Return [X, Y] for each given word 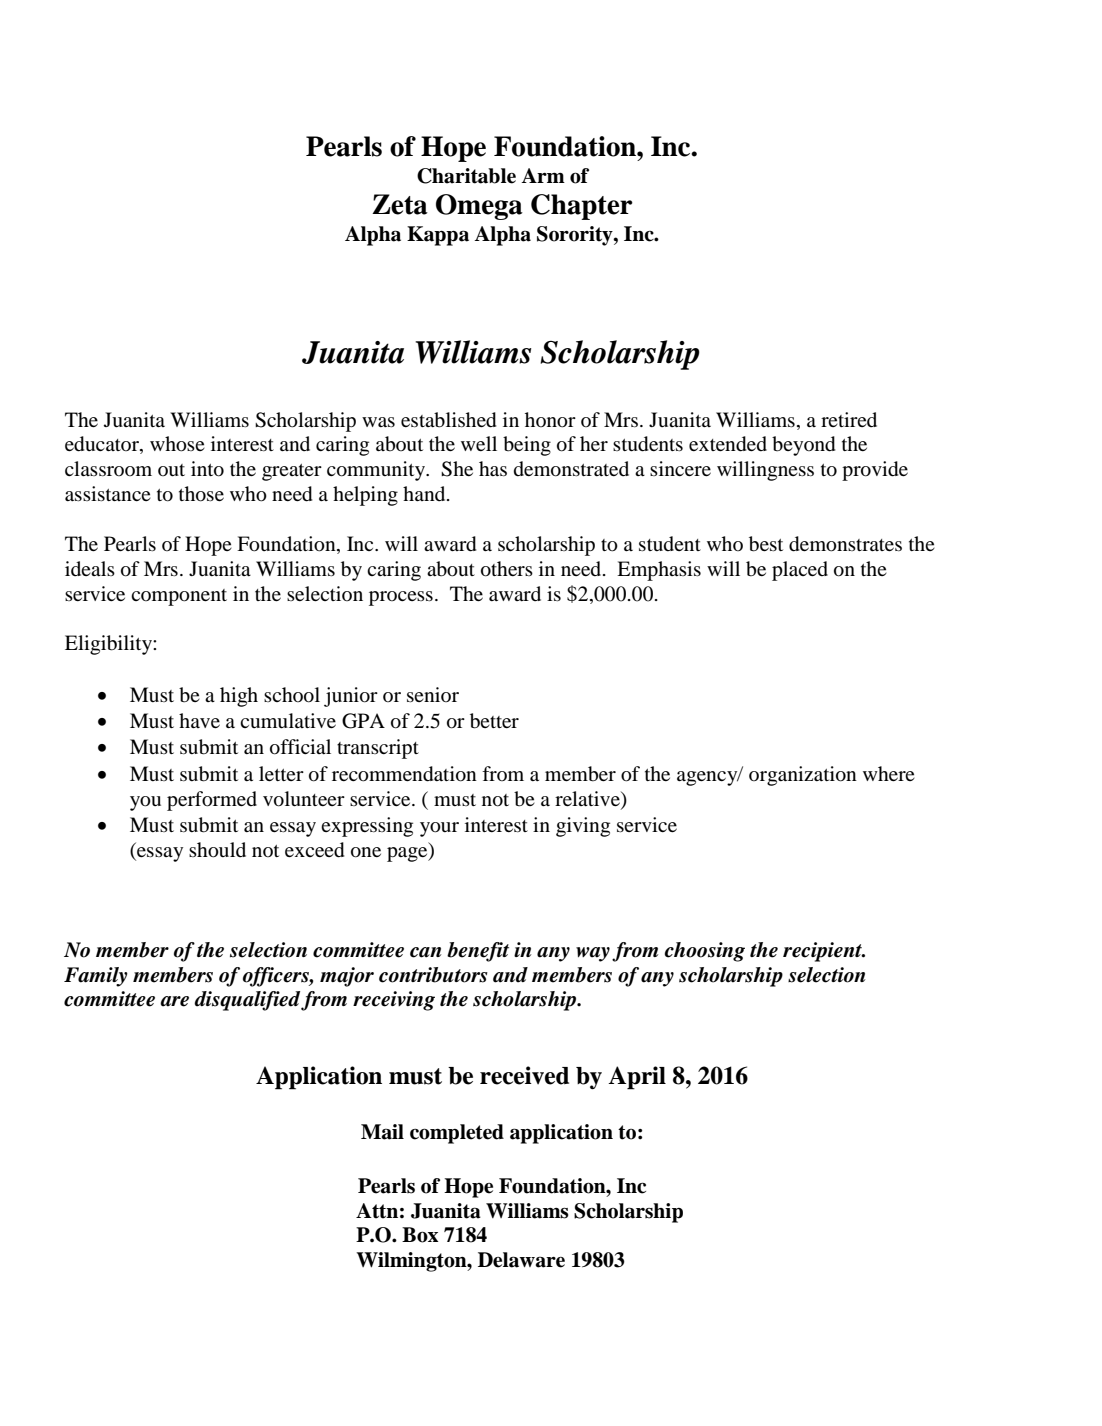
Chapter [582, 207]
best [766, 544]
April [637, 1078]
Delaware [521, 1260]
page [408, 854]
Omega [479, 207]
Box [420, 1235]
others [507, 569]
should [217, 850]
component [179, 597]
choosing [705, 952]
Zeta [400, 204]
